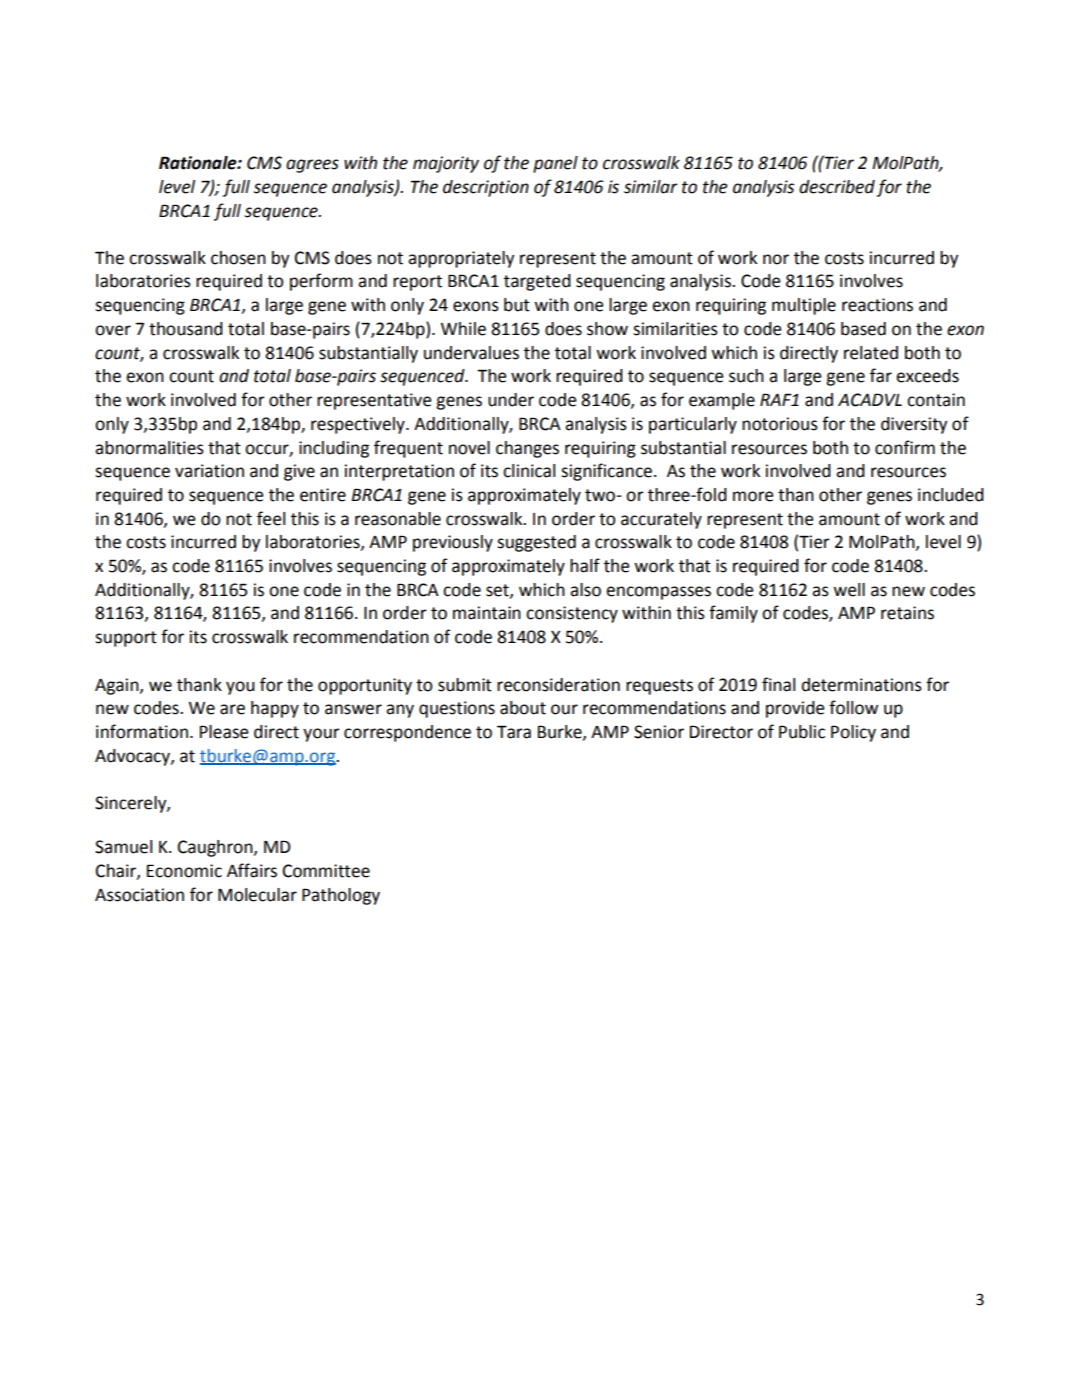 This screenshot has width=1080, height=1398. I want to click on follow, so click(853, 707).
